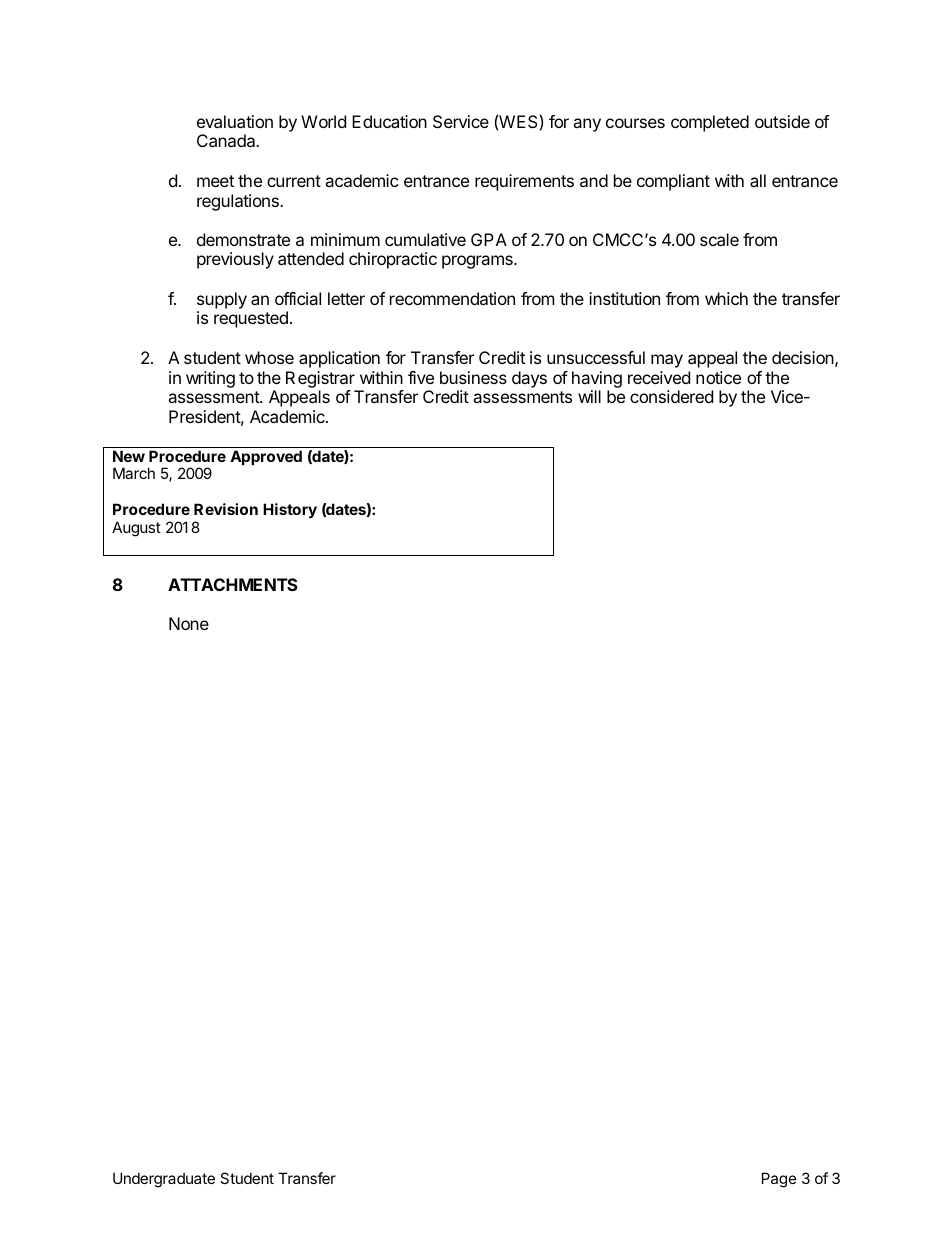 The image size is (952, 1233). I want to click on Education, so click(389, 121).
